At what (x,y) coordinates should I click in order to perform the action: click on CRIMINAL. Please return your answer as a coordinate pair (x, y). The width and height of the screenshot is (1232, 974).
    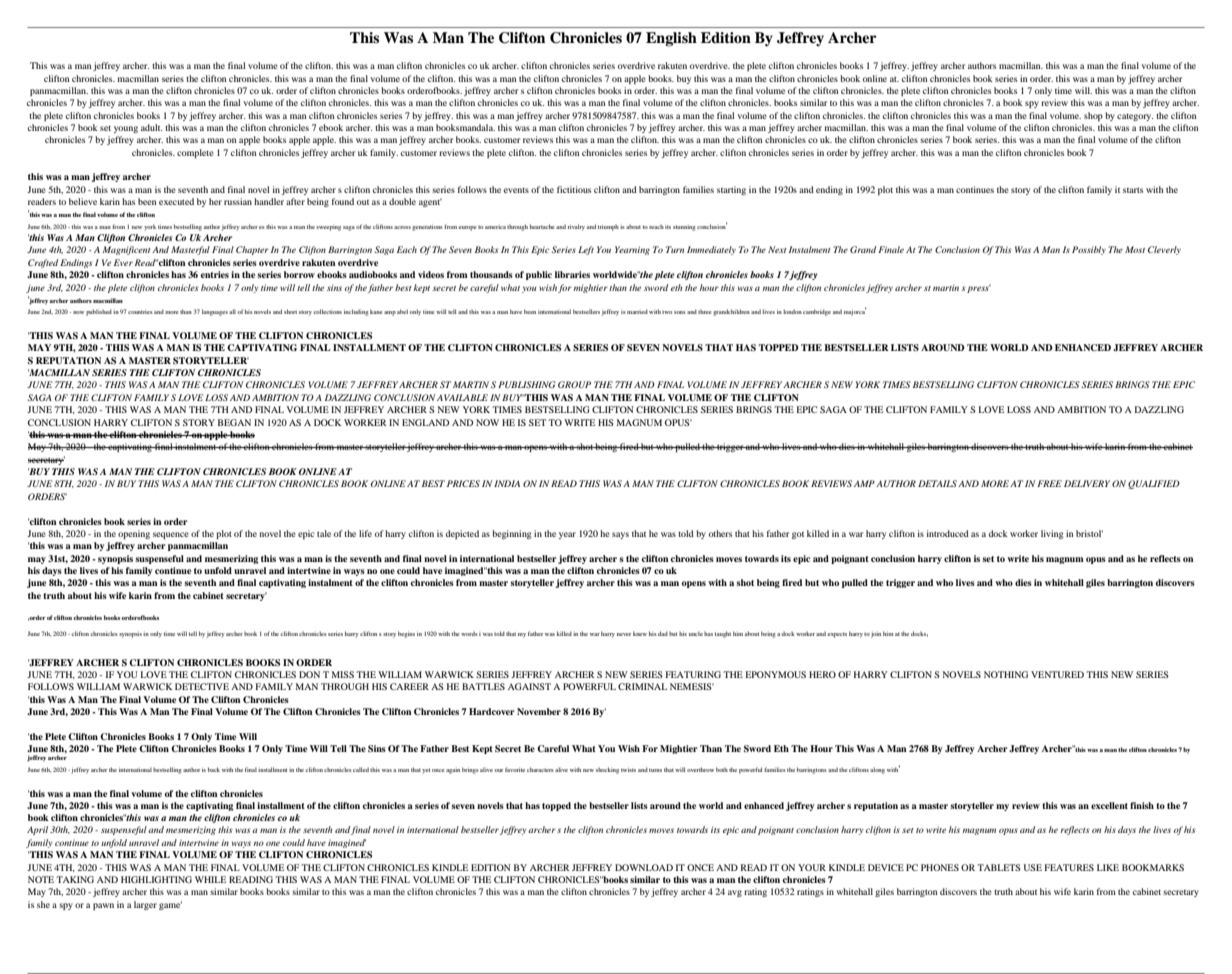
    Looking at the image, I should click on (642, 686).
